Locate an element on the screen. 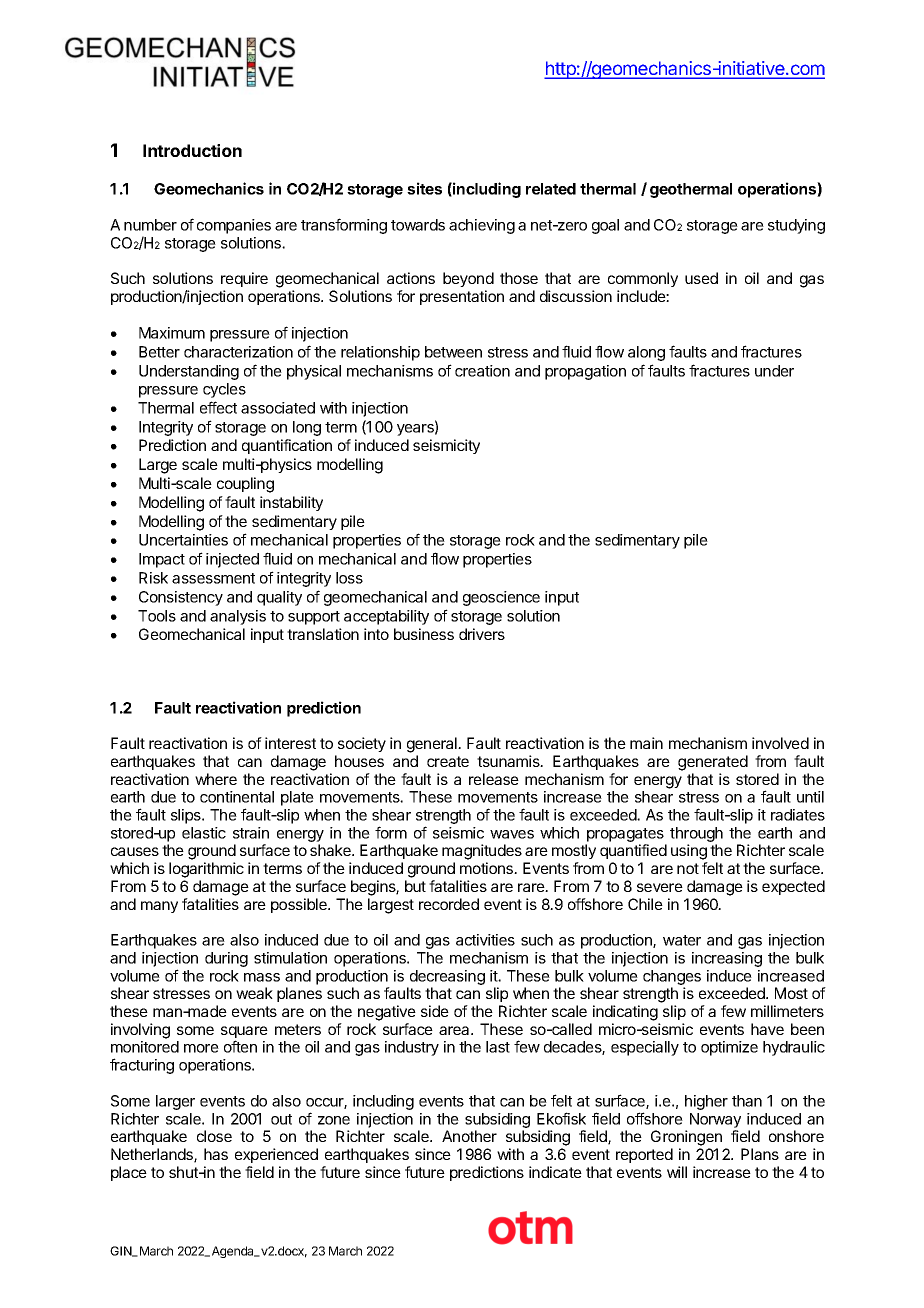  logarithmic is located at coordinates (206, 870).
